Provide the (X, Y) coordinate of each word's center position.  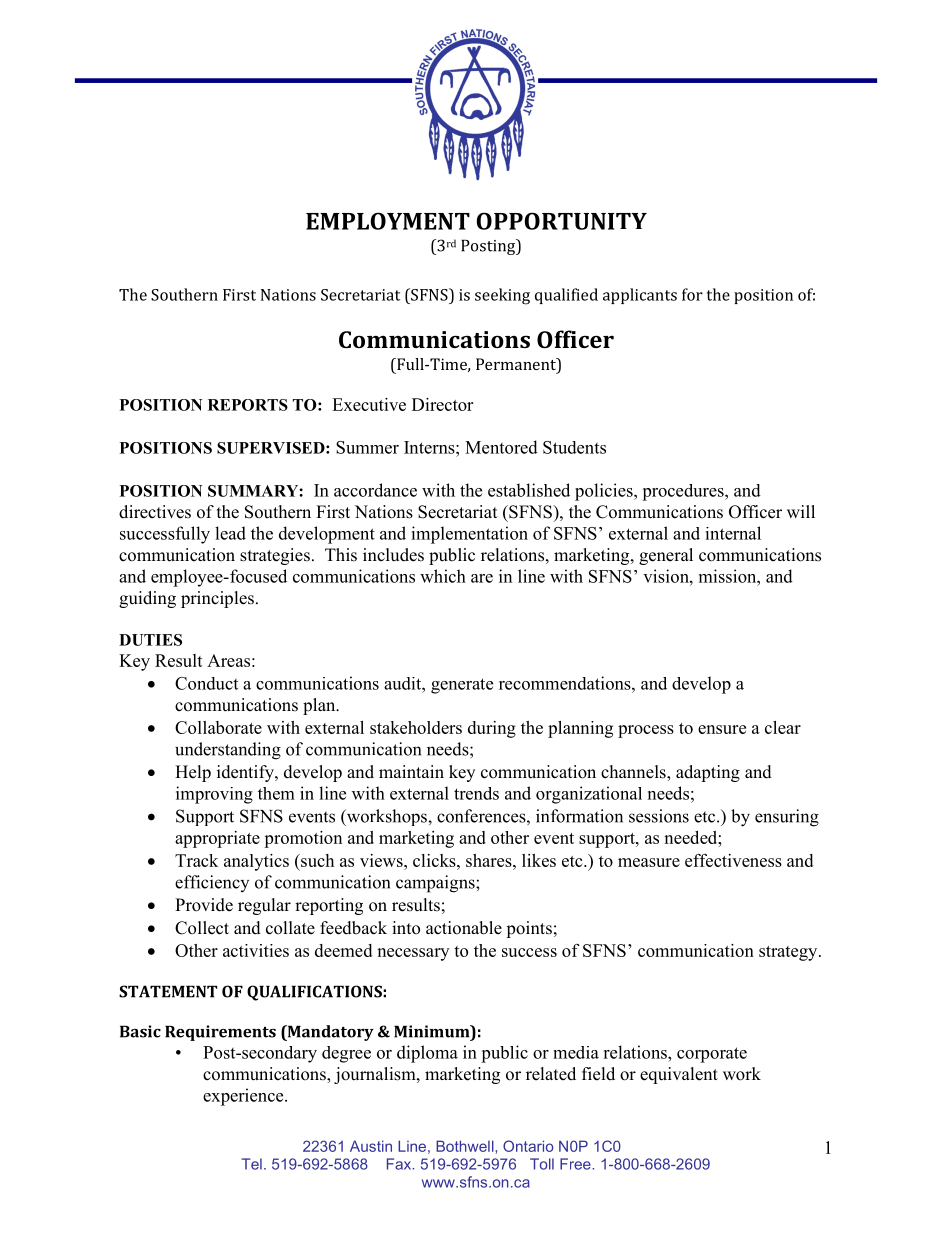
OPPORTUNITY (561, 221)
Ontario (528, 1146)
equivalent (679, 1075)
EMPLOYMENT (388, 221)
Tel (252, 1164)
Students (574, 447)
